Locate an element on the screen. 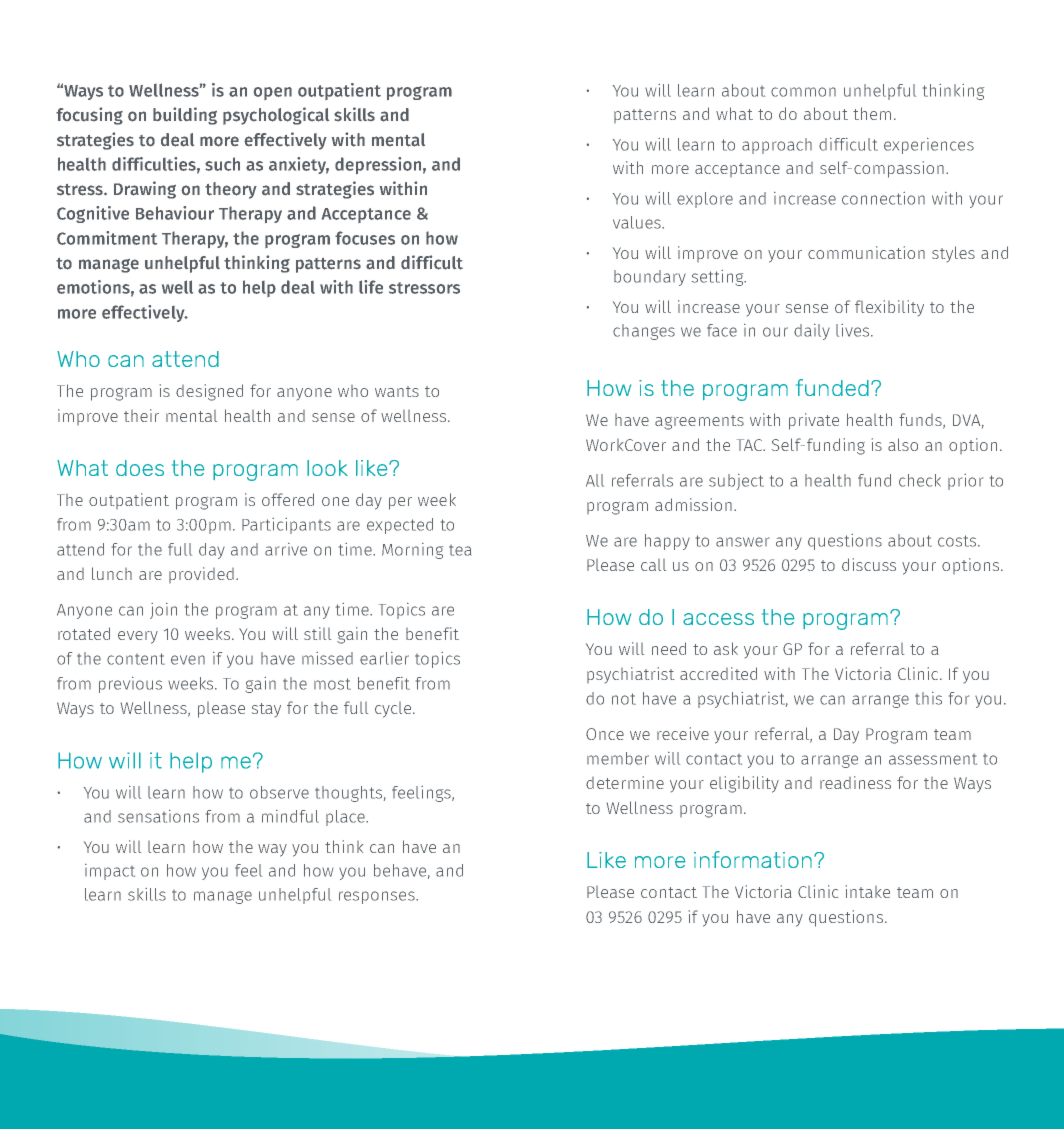  discuss is located at coordinates (869, 564).
